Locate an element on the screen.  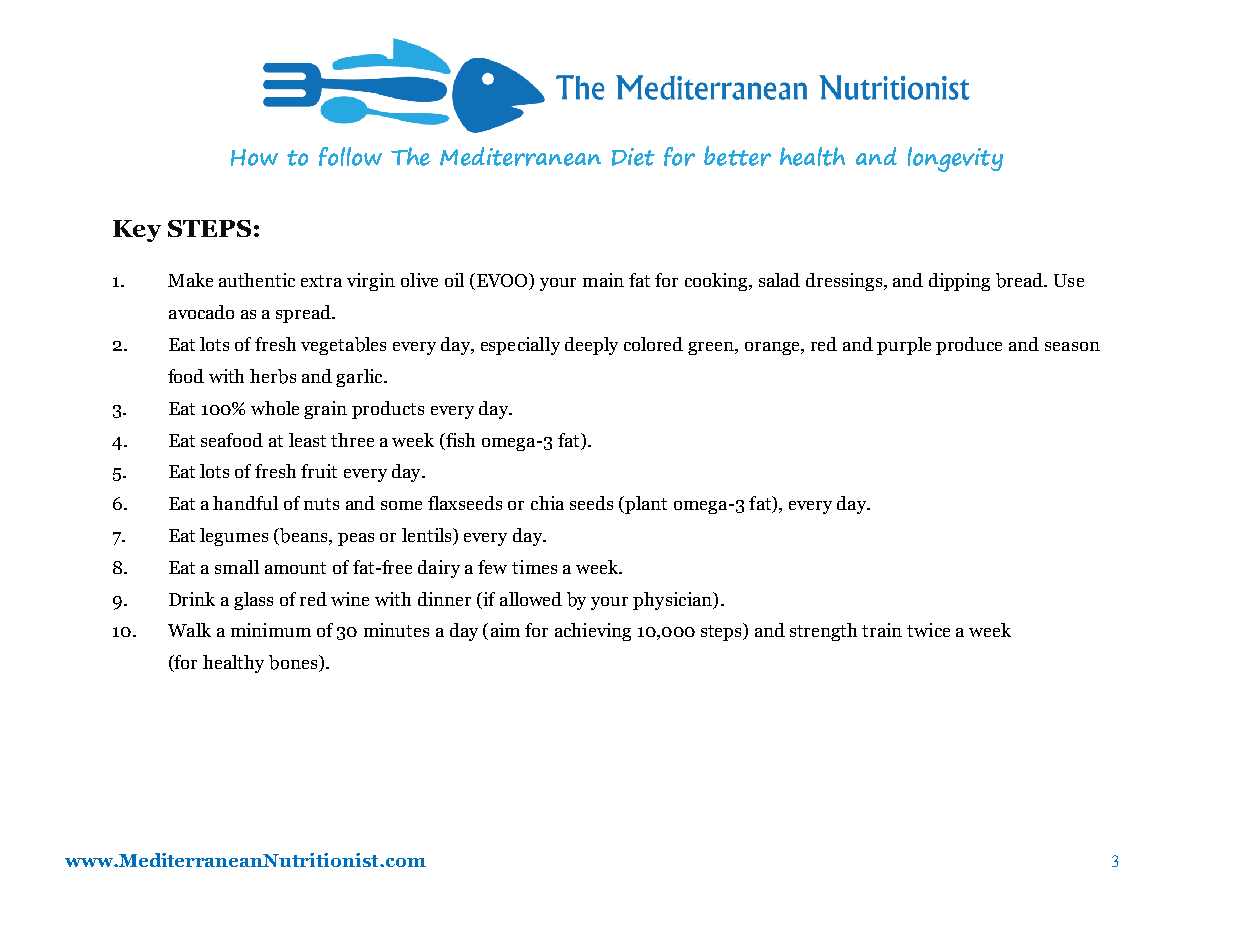
achieving is located at coordinates (593, 632).
